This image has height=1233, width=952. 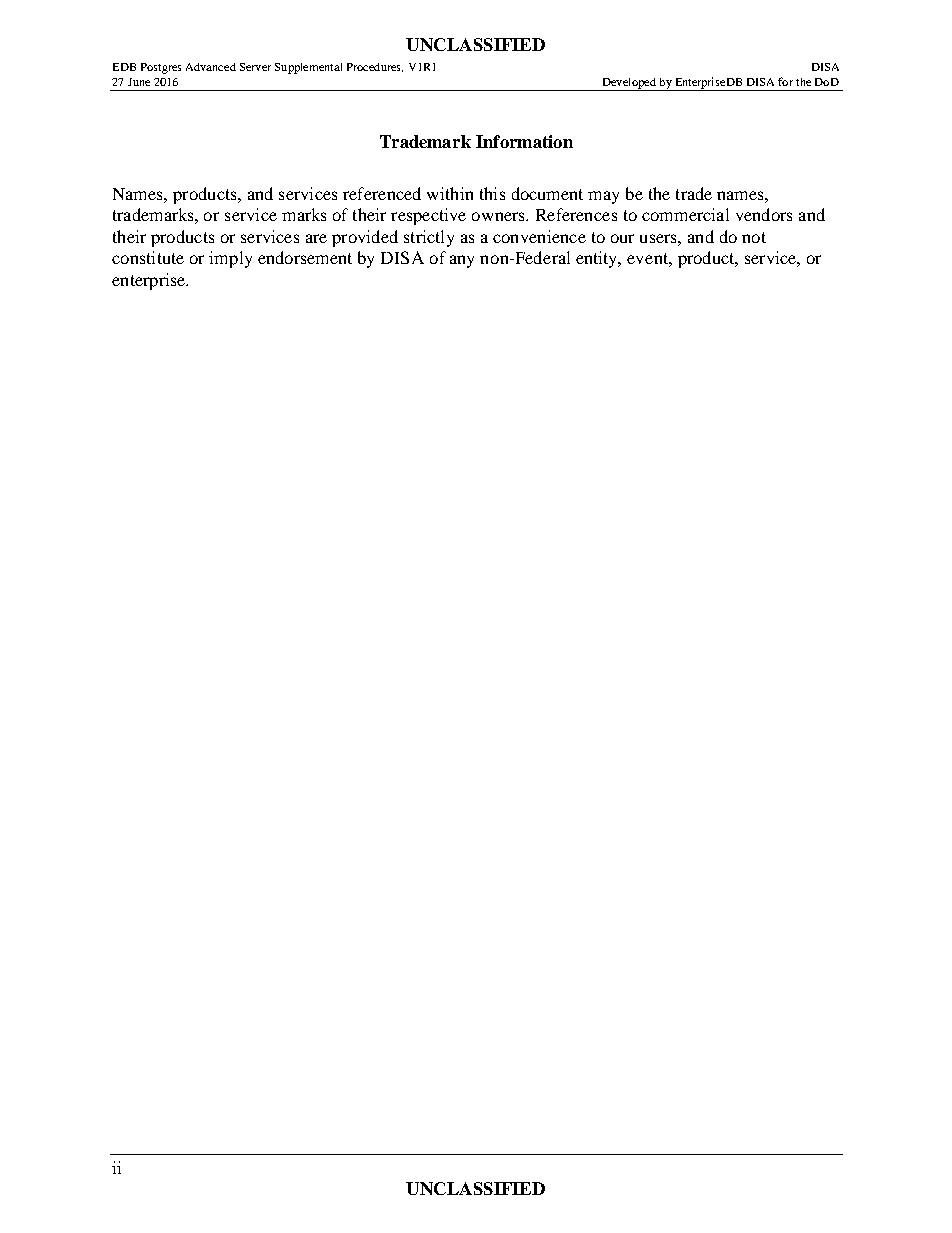 I want to click on may, so click(x=603, y=197).
